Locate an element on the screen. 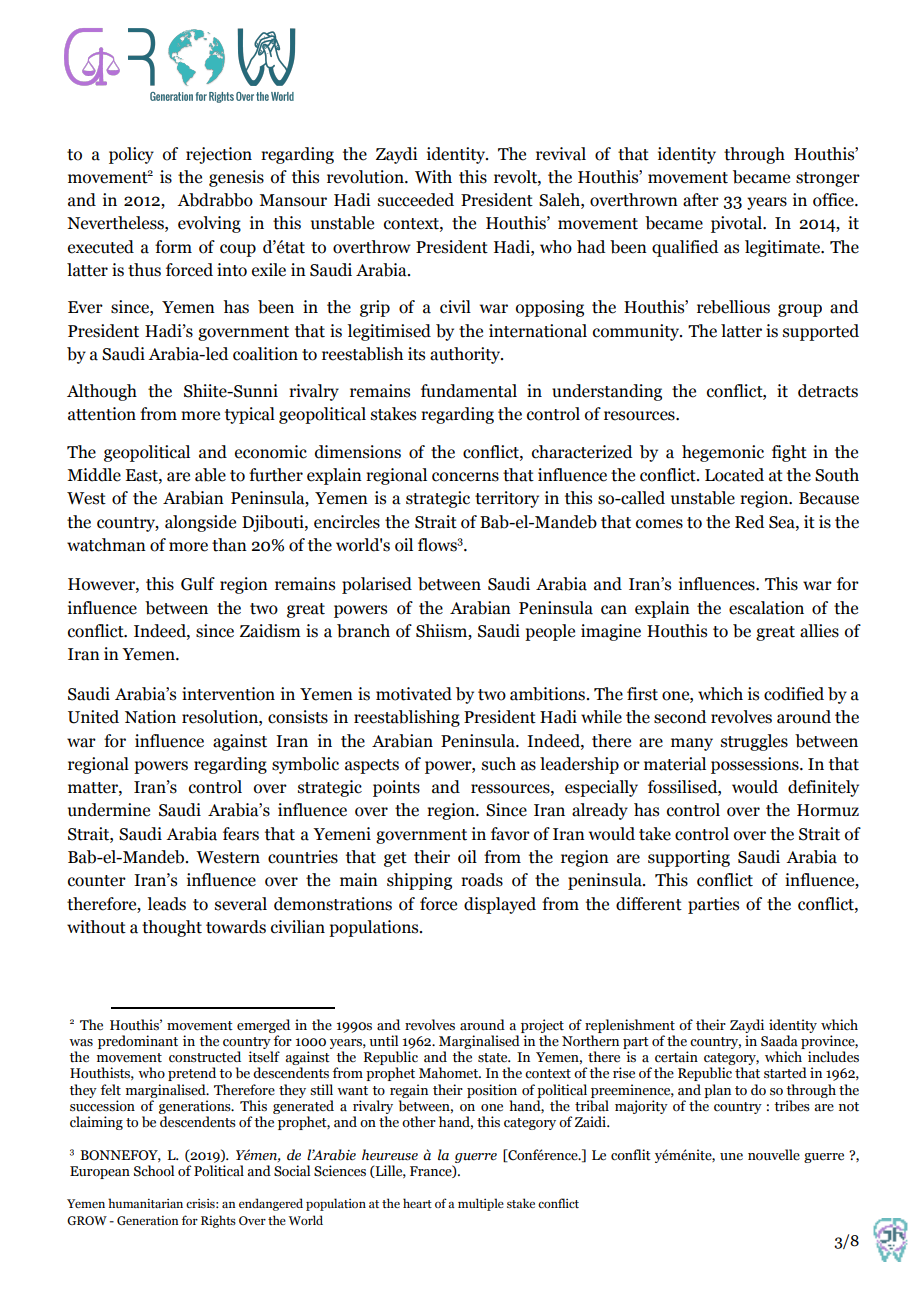 The height and width of the screenshot is (1308, 924). Located is located at coordinates (734, 475).
